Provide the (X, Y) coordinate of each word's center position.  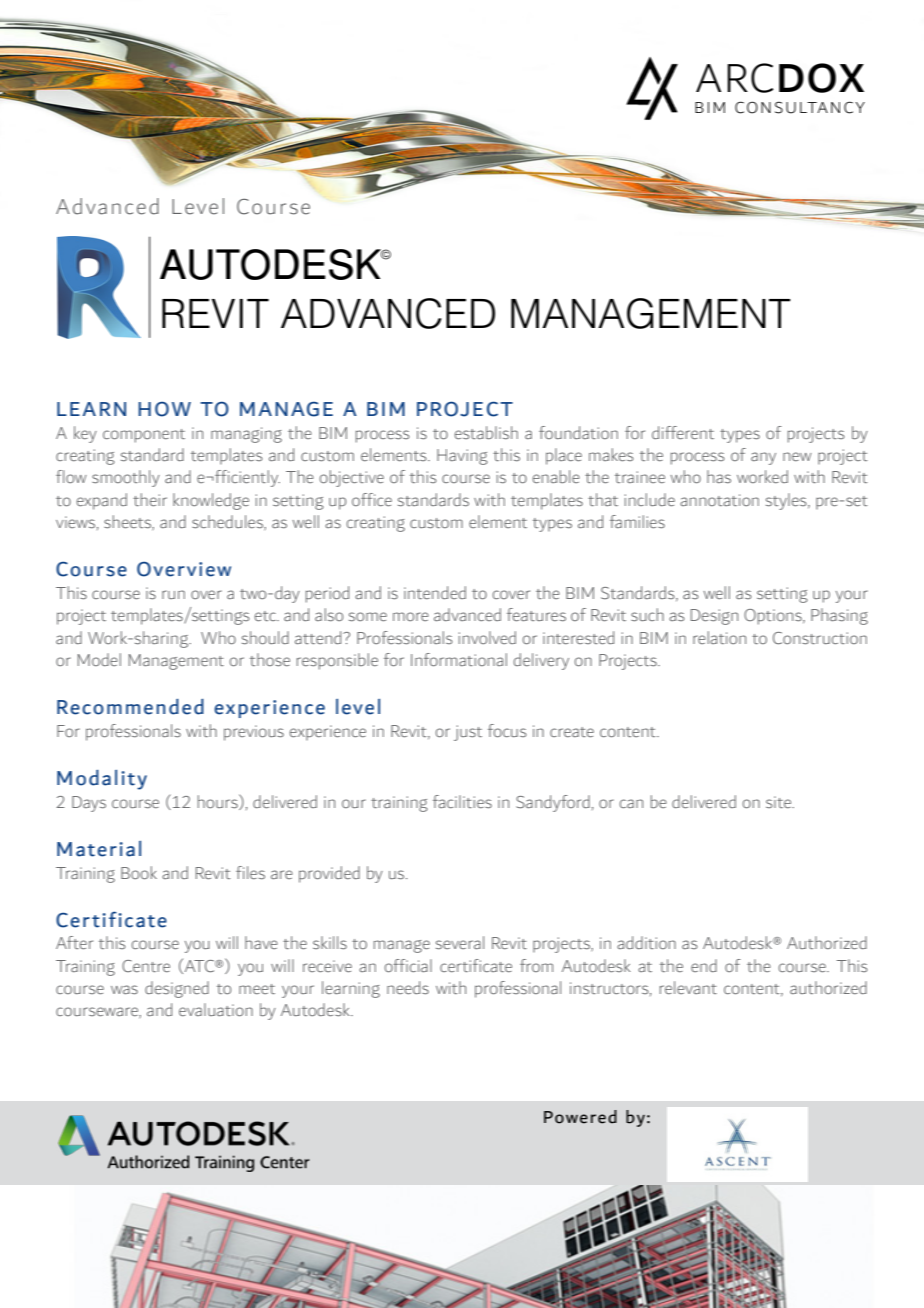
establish (486, 432)
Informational (459, 659)
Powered (580, 1117)
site (780, 802)
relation (719, 637)
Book (139, 872)
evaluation (216, 1009)
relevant (688, 987)
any (763, 458)
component (144, 436)
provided (329, 874)
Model (99, 659)
